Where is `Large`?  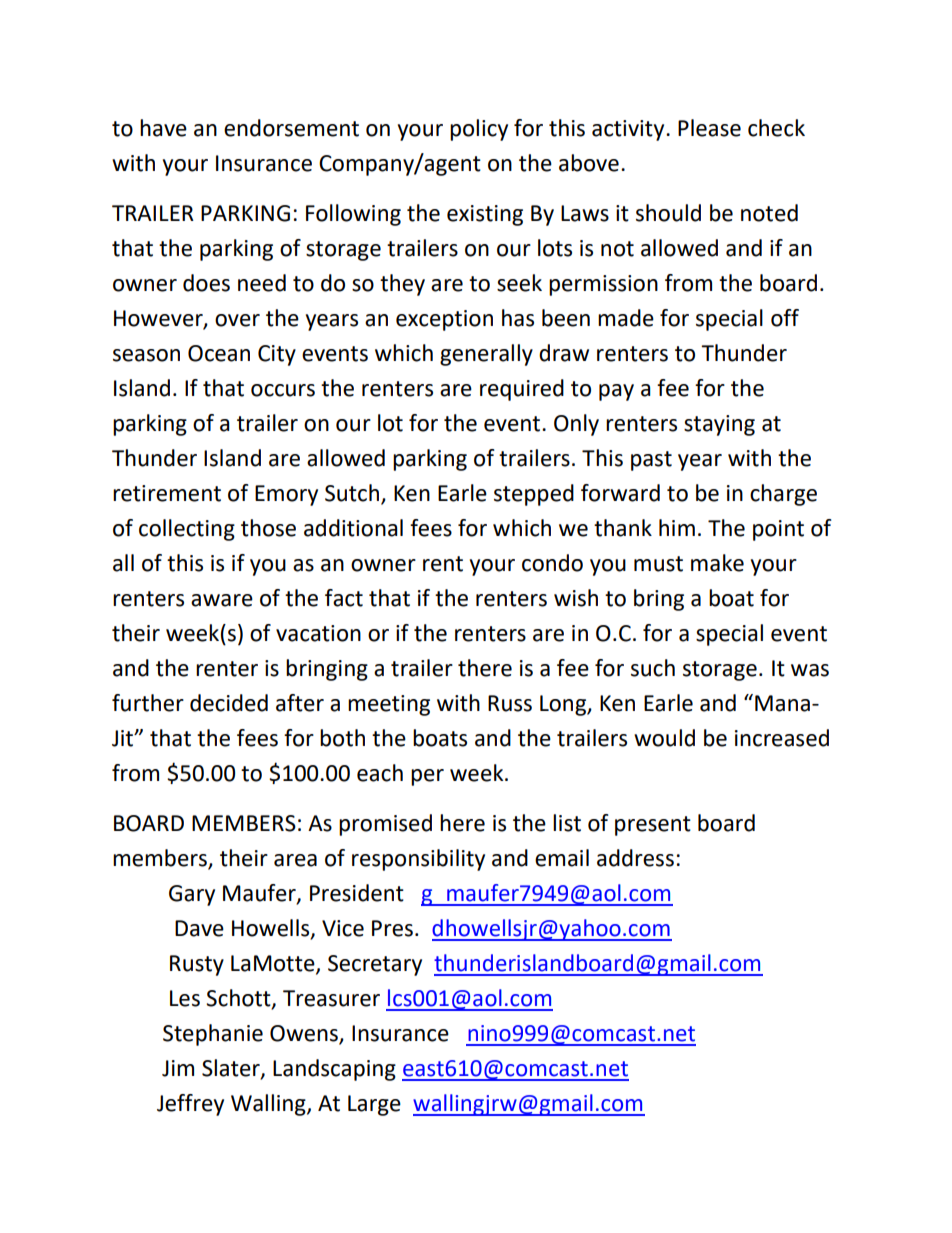 Large is located at coordinates (374, 1105).
